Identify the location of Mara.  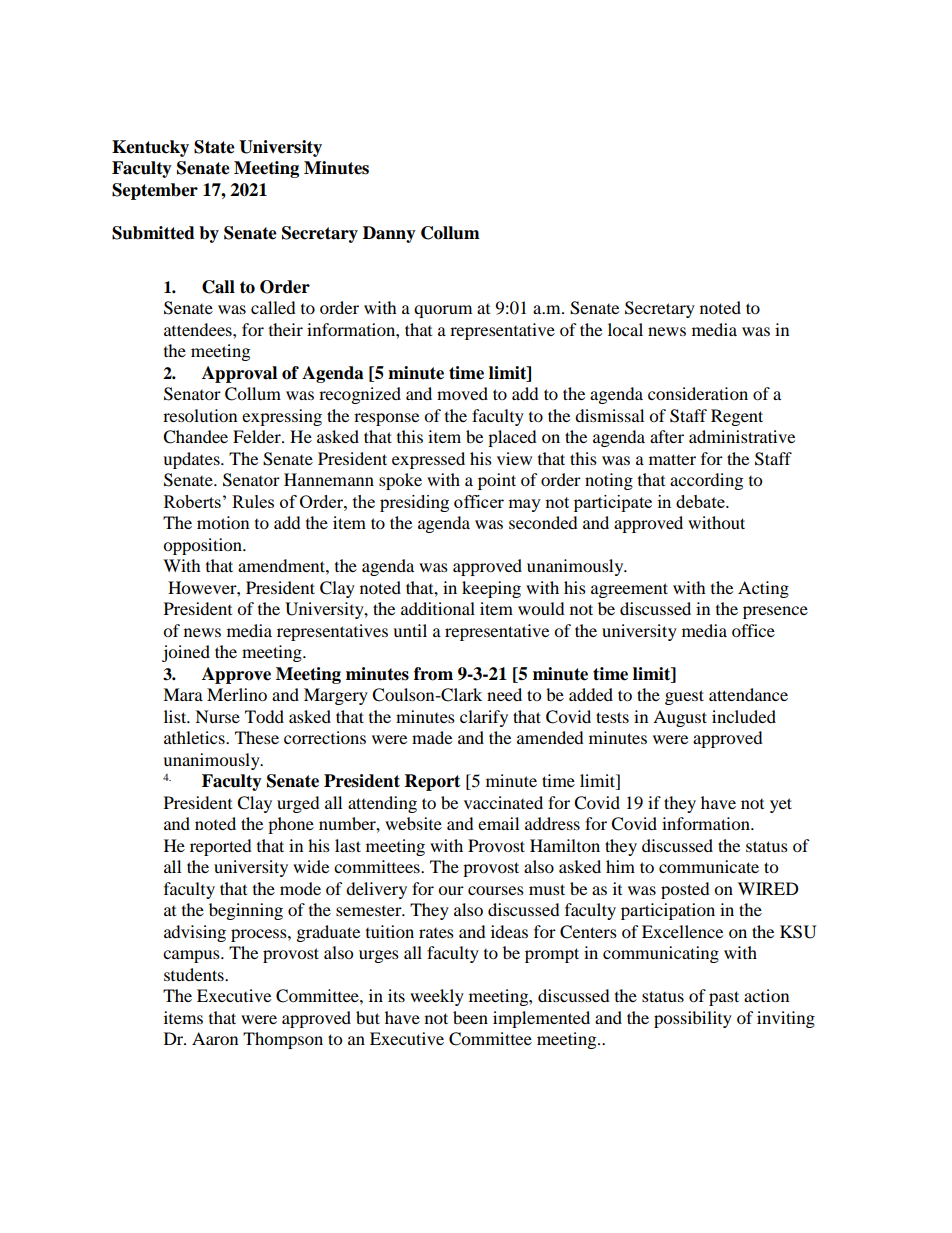
(183, 694).
